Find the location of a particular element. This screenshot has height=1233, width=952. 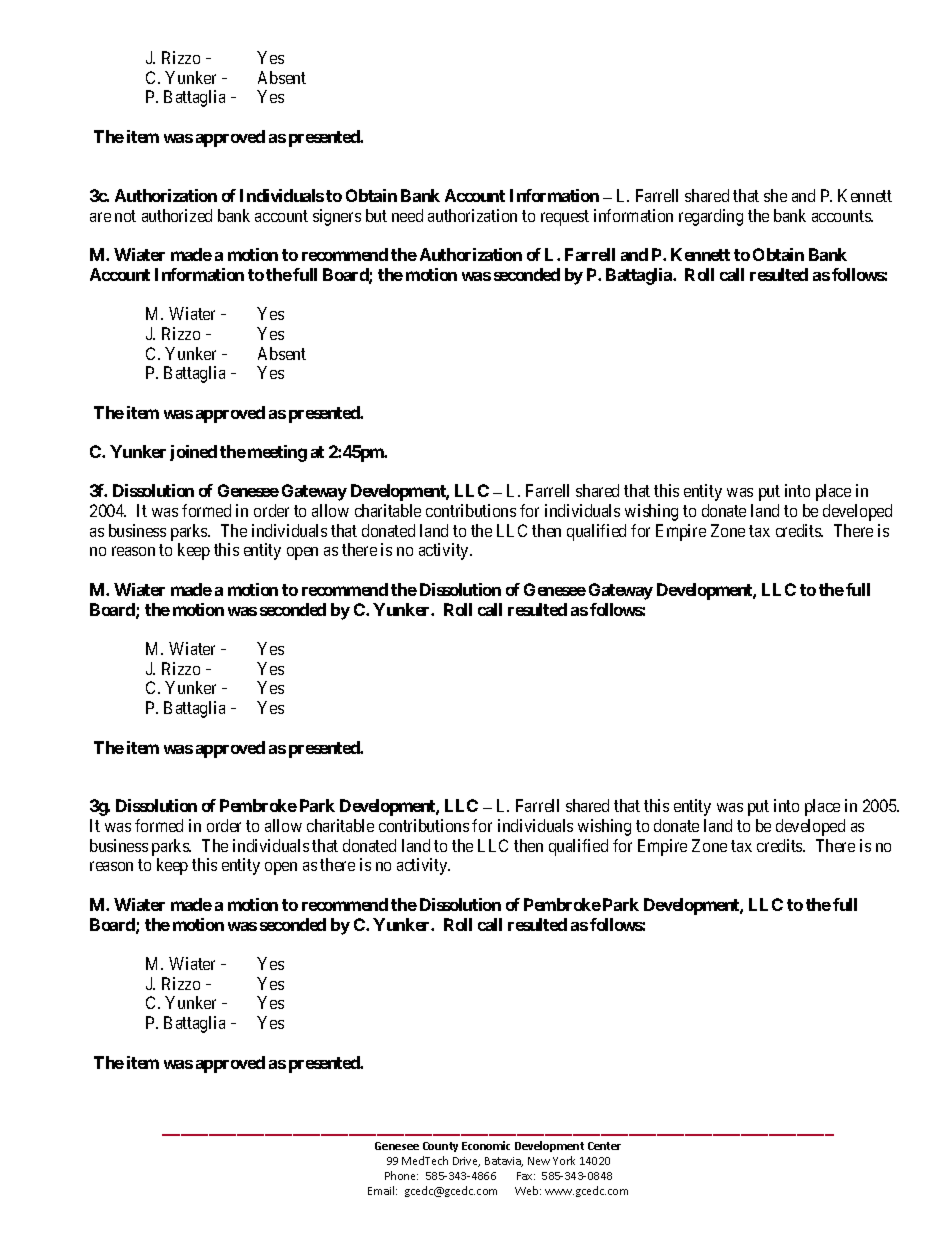

Economic is located at coordinates (486, 1145).
